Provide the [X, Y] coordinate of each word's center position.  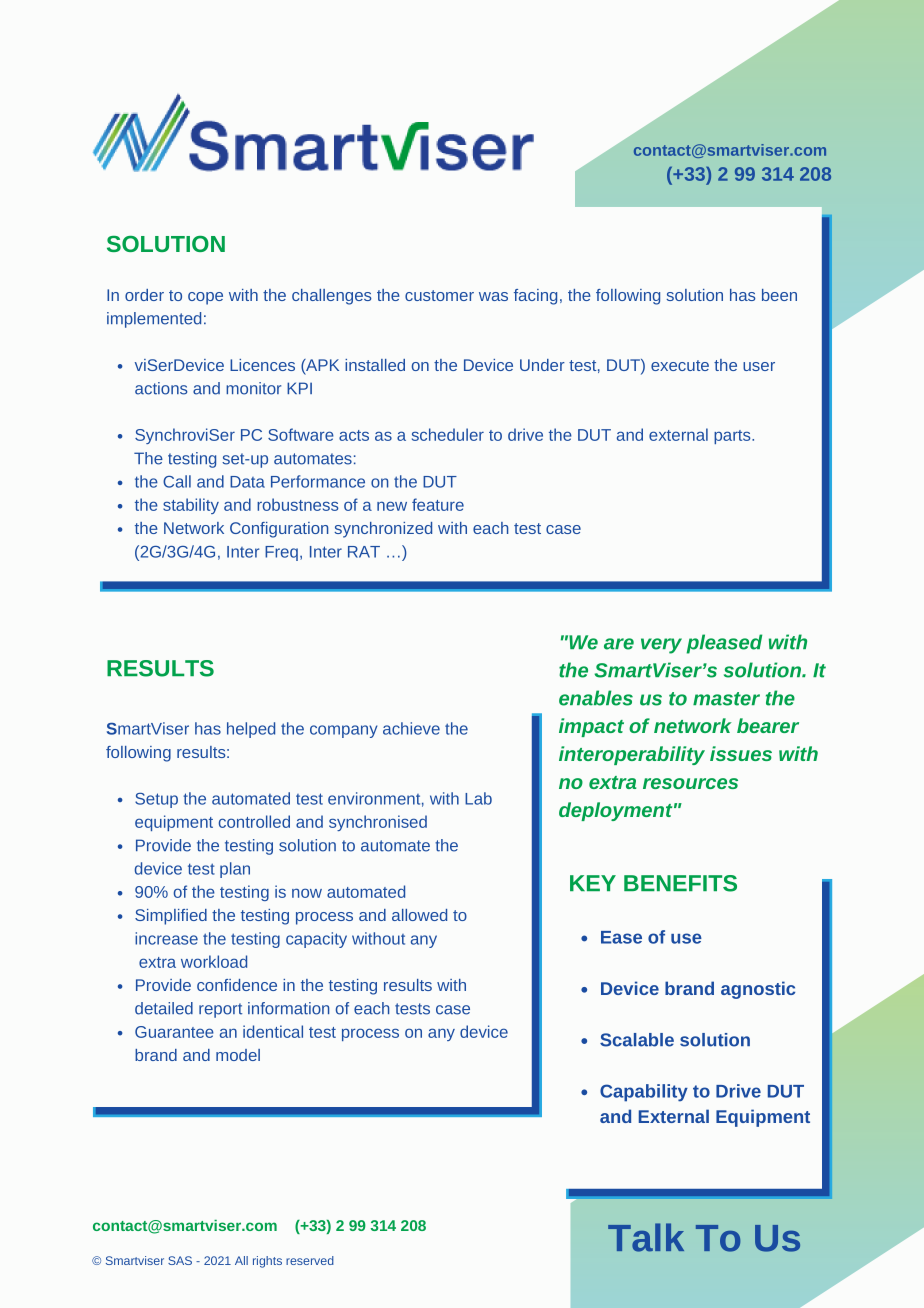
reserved [310, 1260]
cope [205, 298]
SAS [180, 1260]
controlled [254, 821]
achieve [411, 728]
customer [439, 295]
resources [690, 783]
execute [680, 365]
